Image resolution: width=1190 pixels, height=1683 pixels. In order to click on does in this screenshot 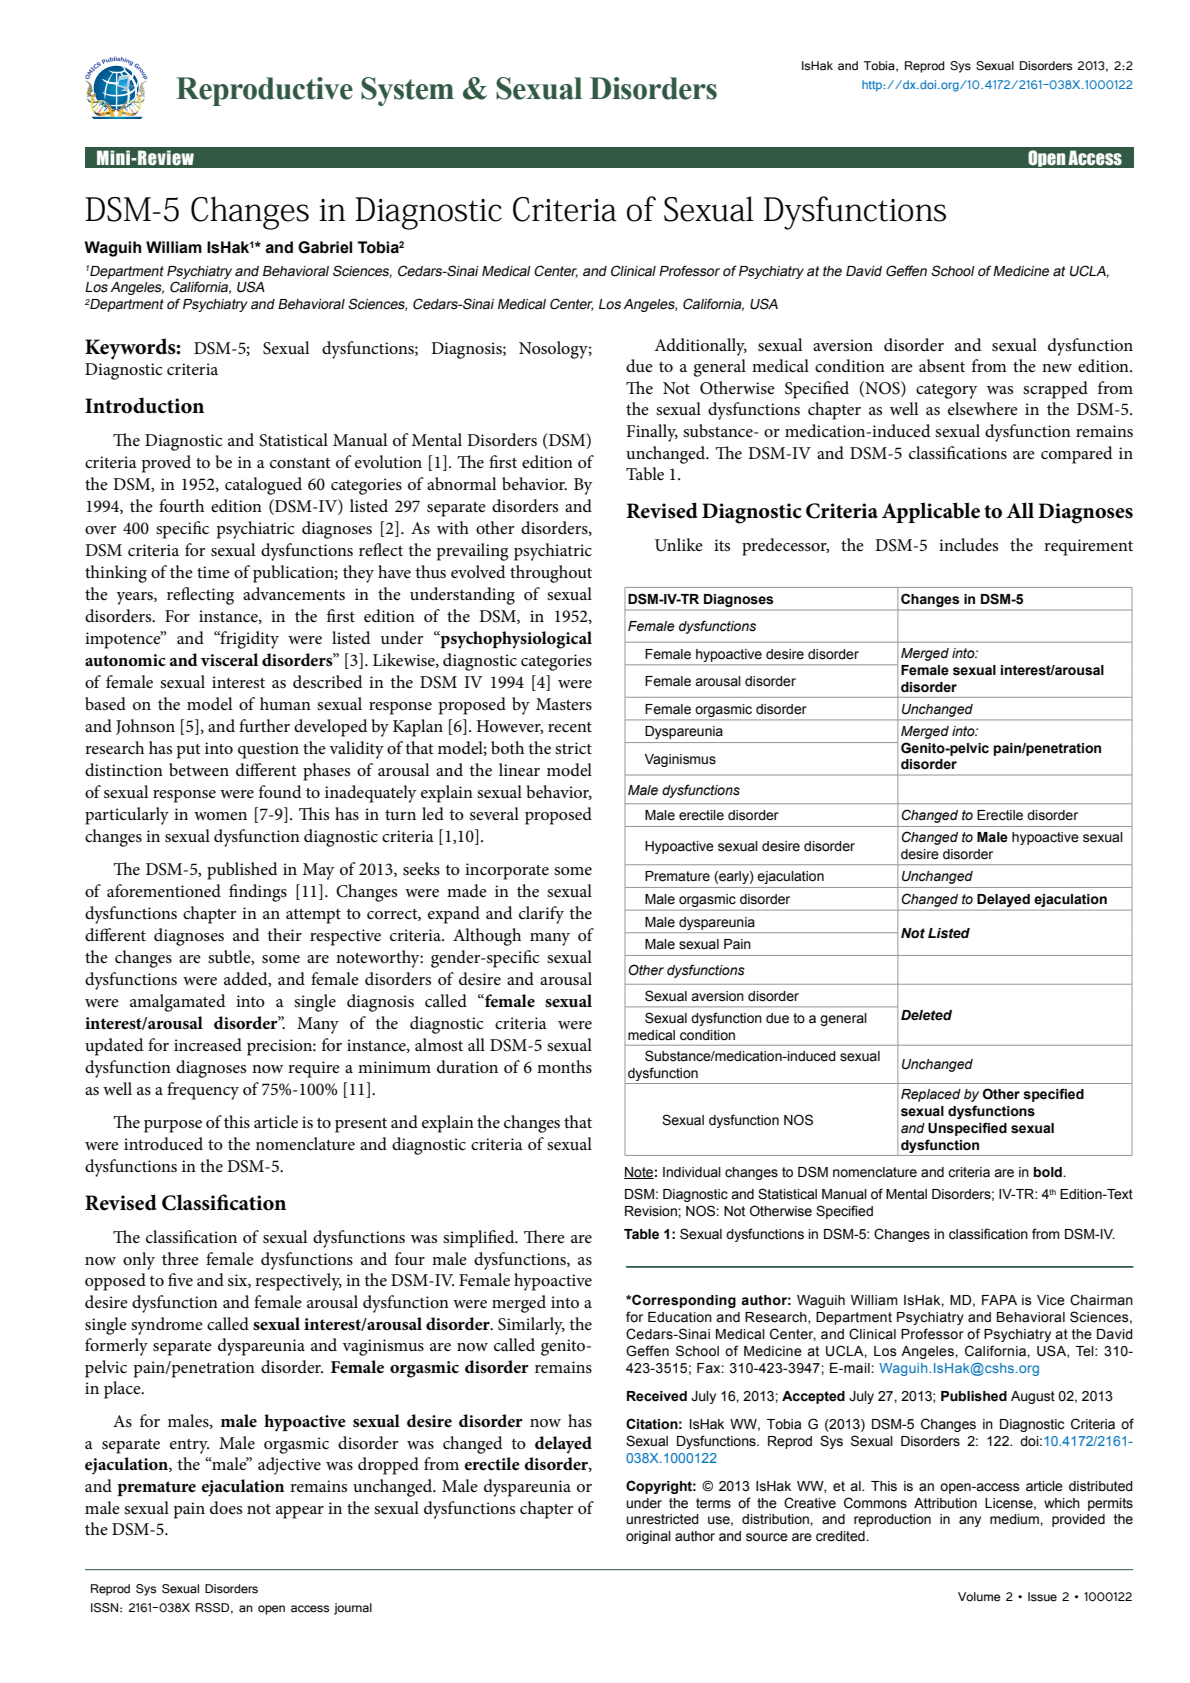, I will do `click(226, 1508)`.
